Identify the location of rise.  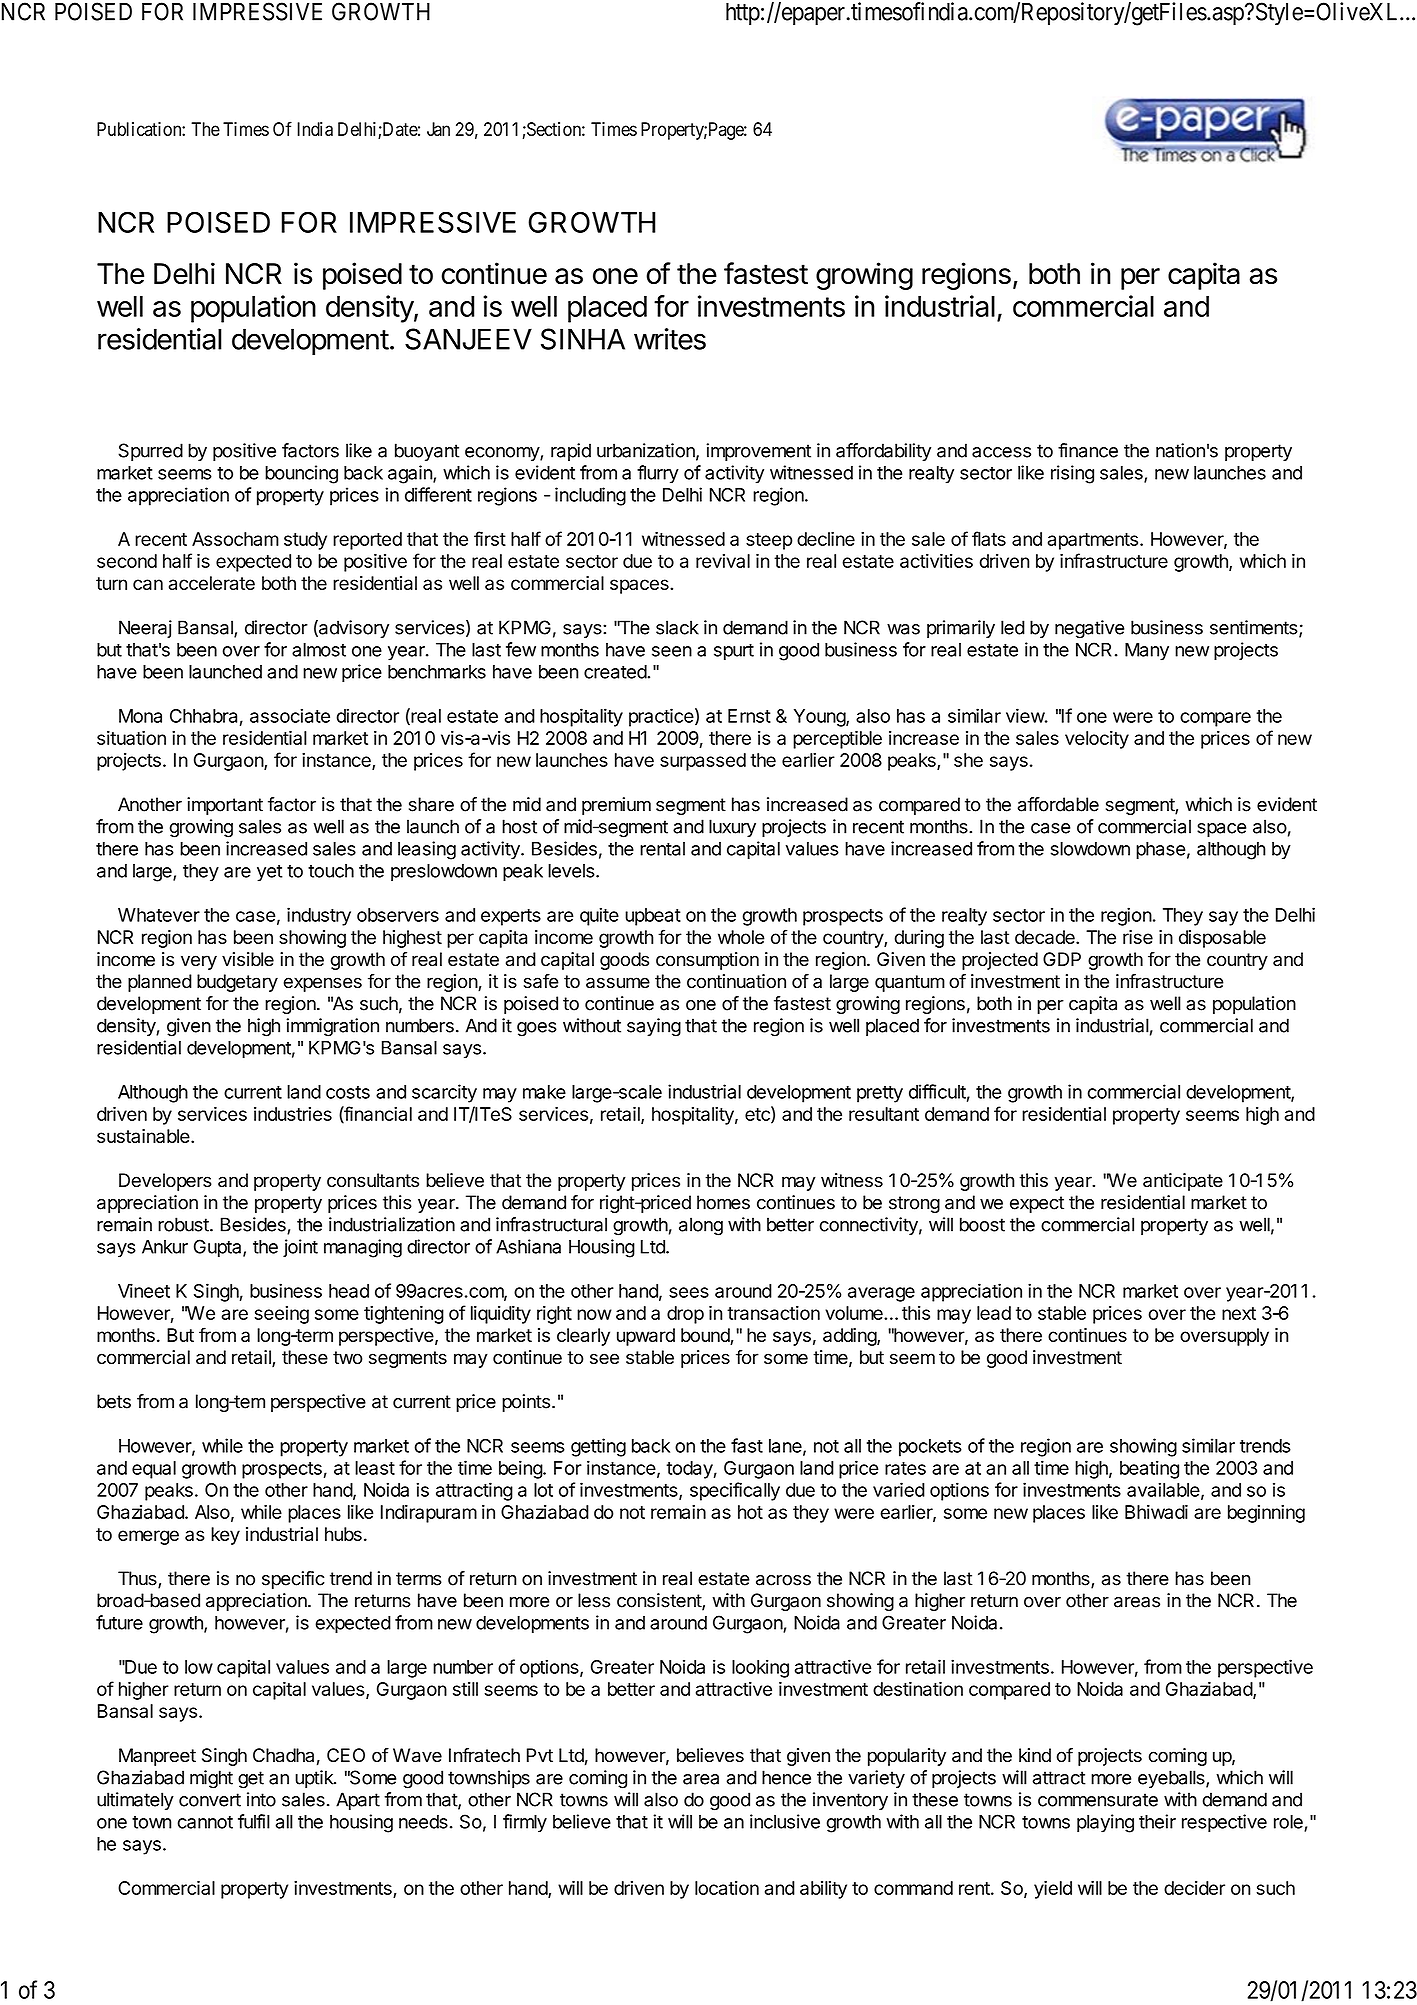
(1138, 937).
